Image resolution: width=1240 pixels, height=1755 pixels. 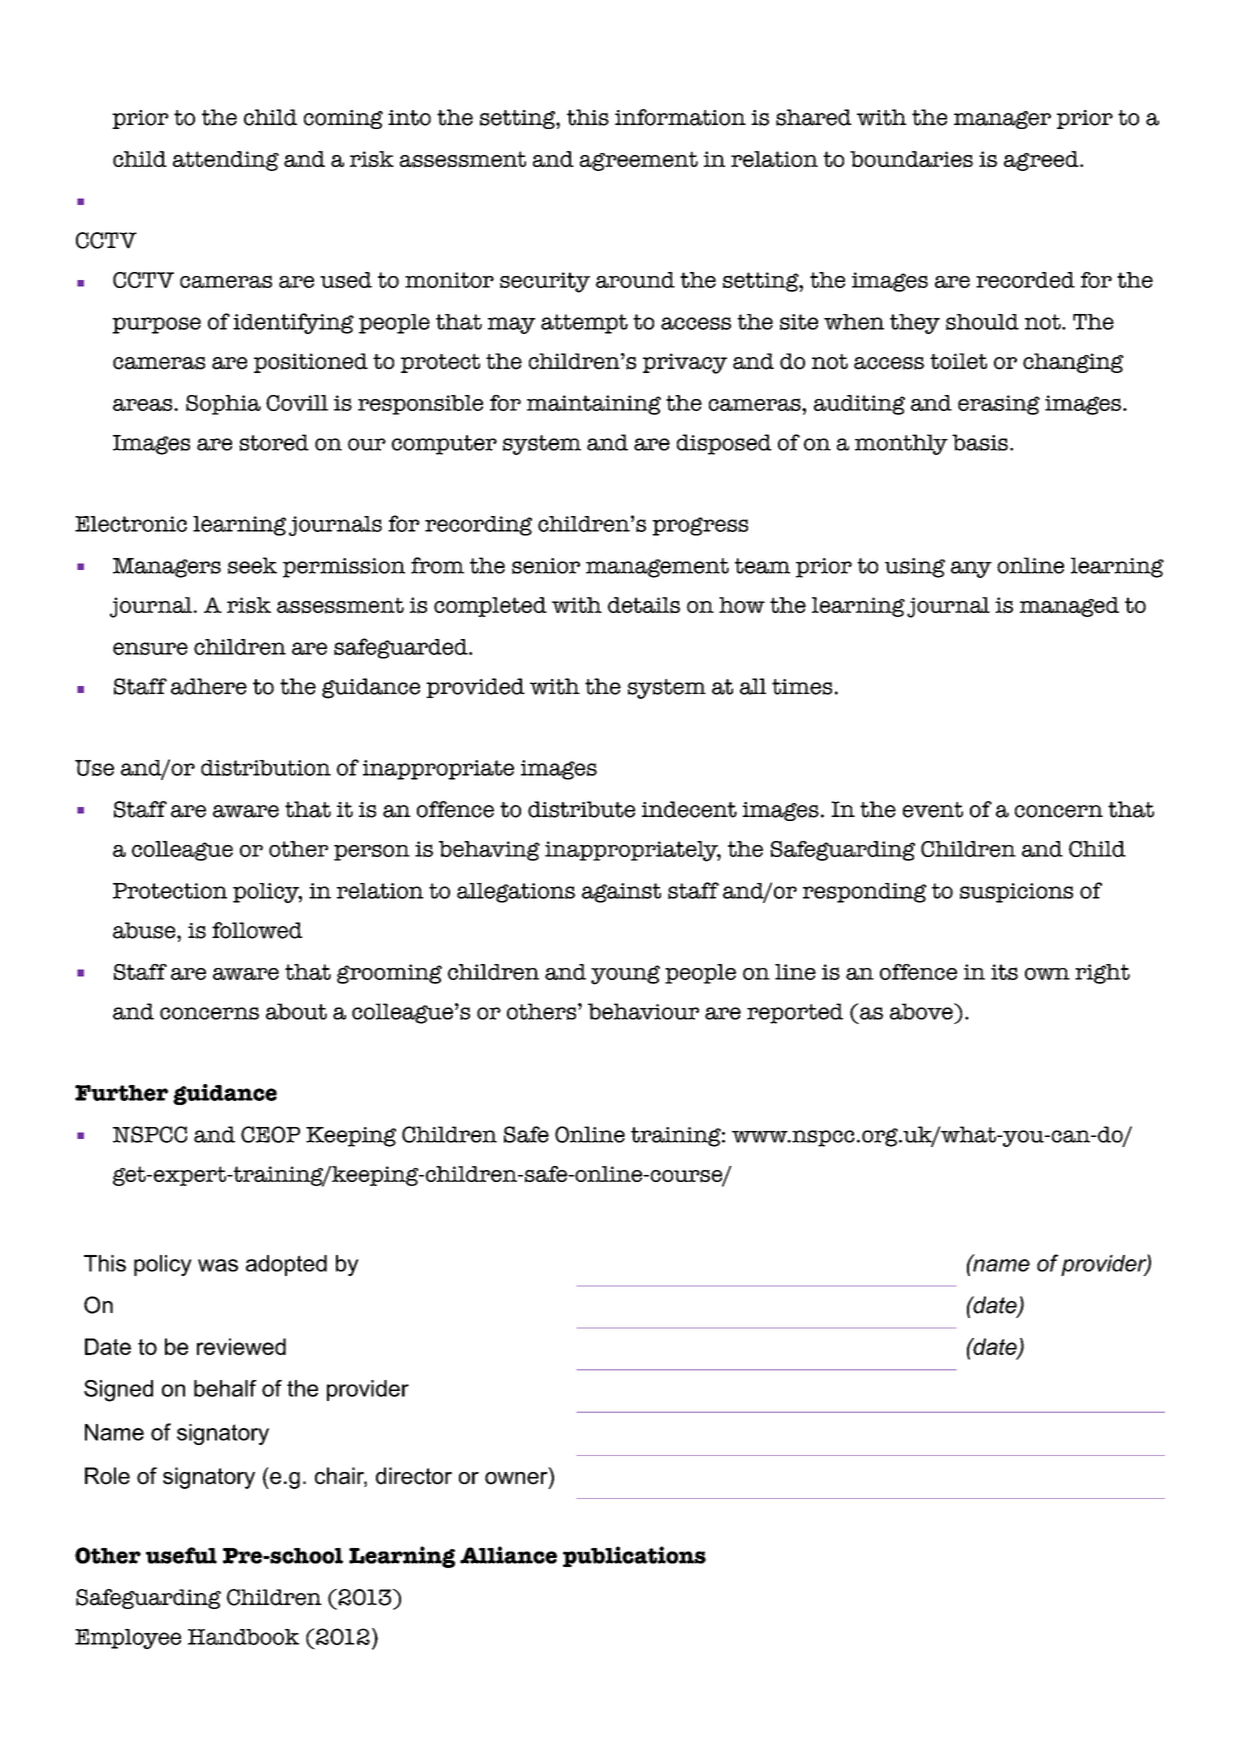 What do you see at coordinates (226, 161) in the document?
I see `attending` at bounding box center [226, 161].
